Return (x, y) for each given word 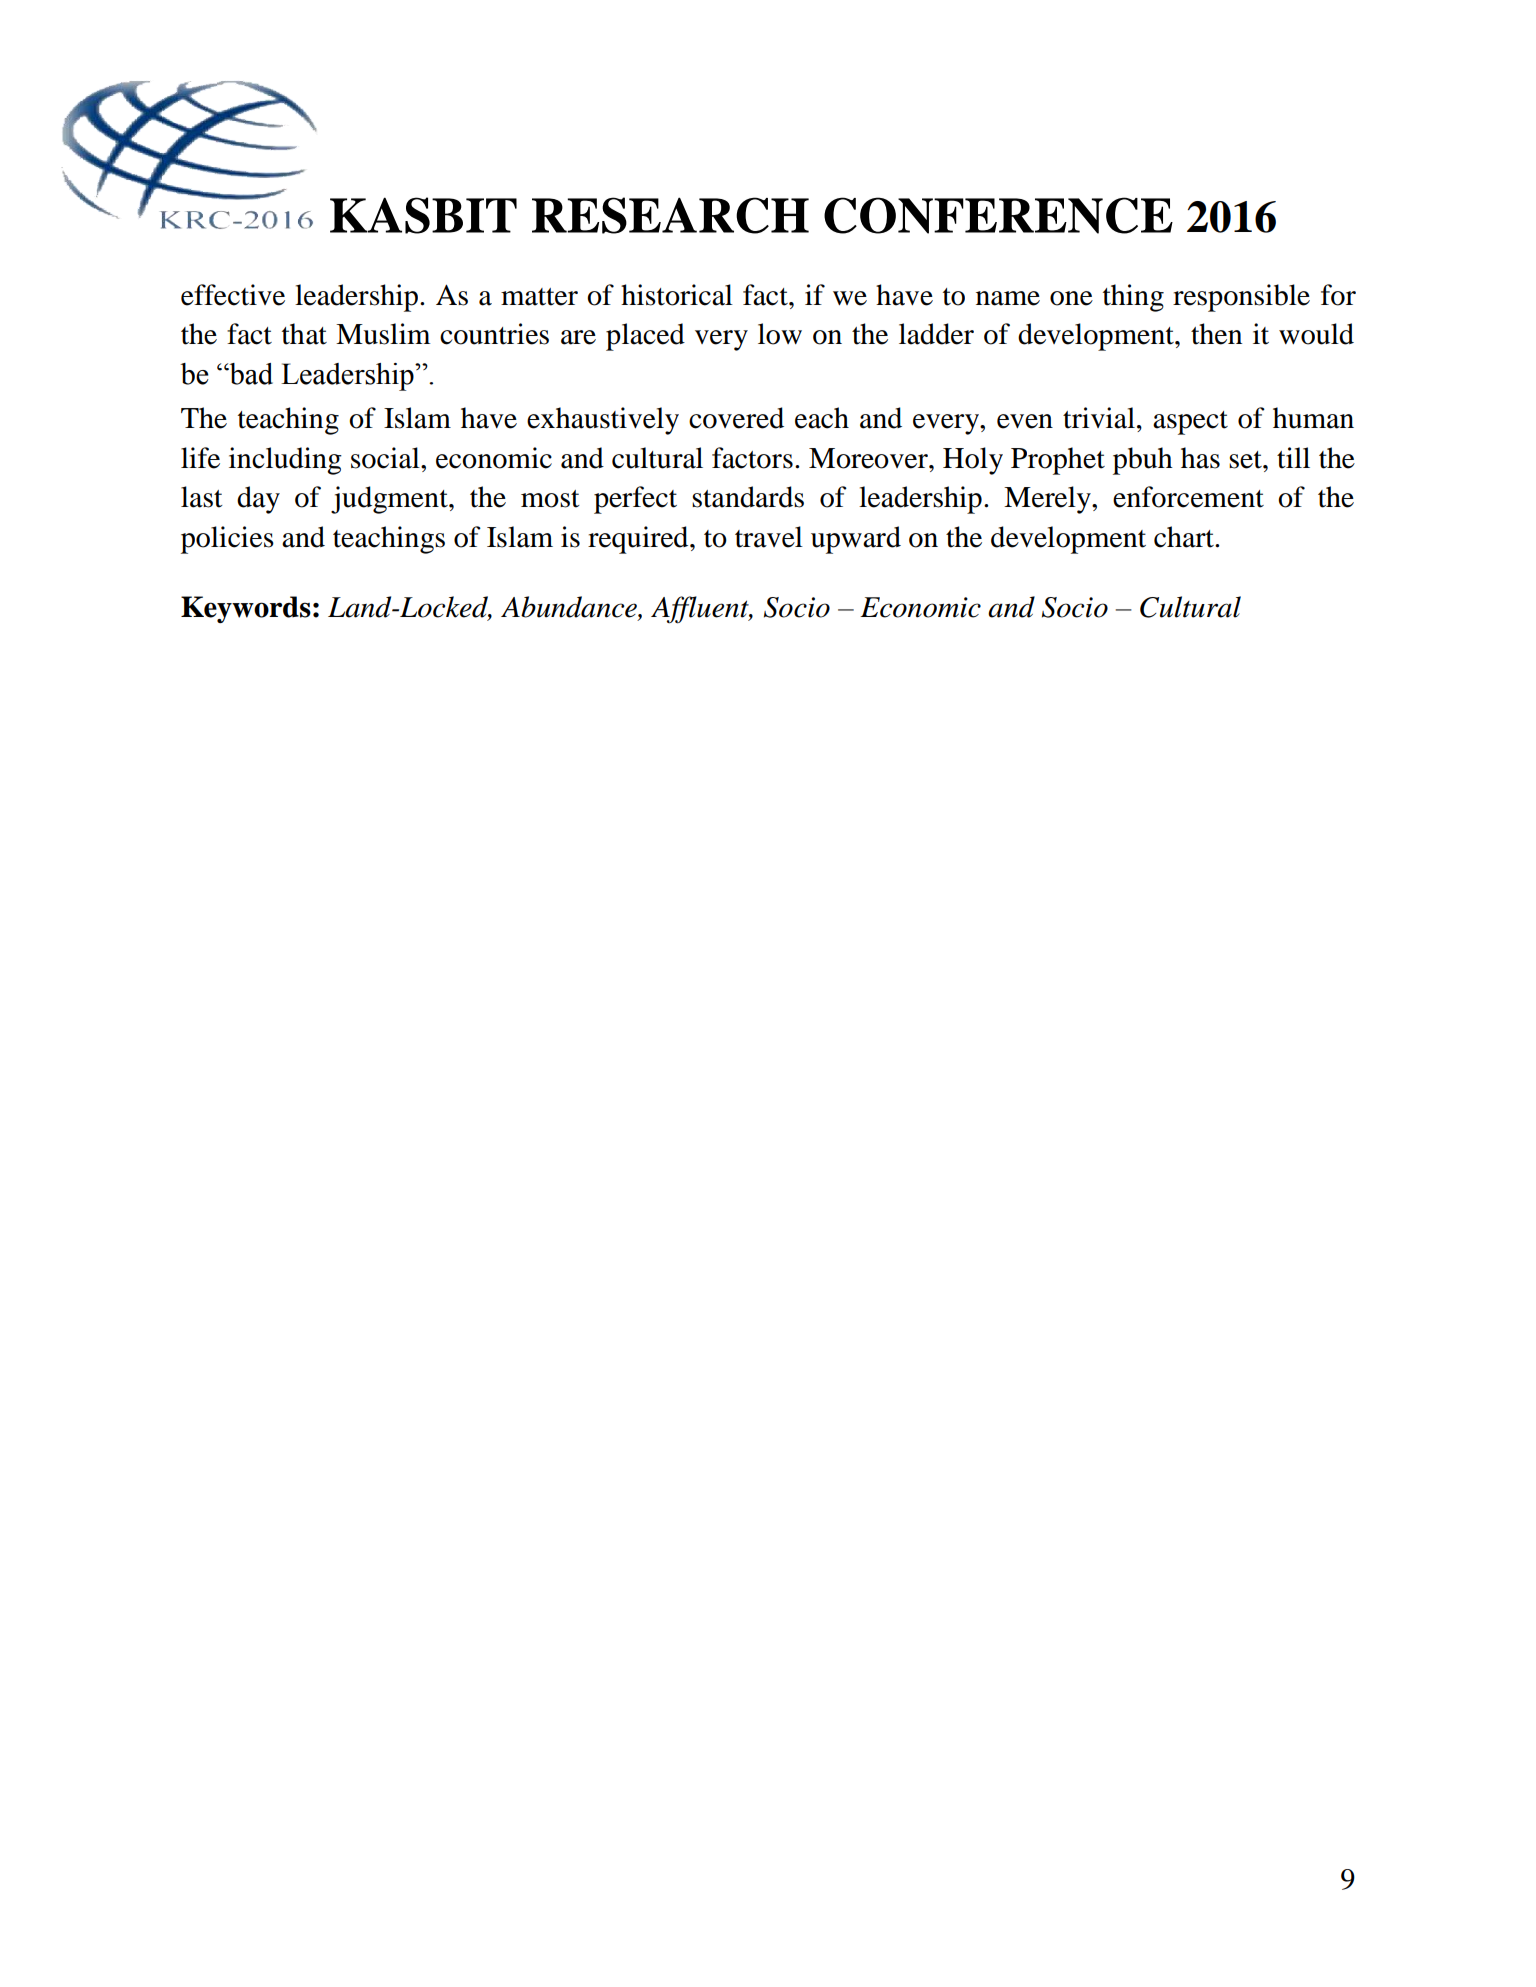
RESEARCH (670, 215)
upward (856, 540)
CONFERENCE (998, 215)
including (285, 461)
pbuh (1143, 461)
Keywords (246, 609)
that (304, 334)
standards (748, 497)
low (780, 334)
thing (1133, 298)
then (1216, 334)
